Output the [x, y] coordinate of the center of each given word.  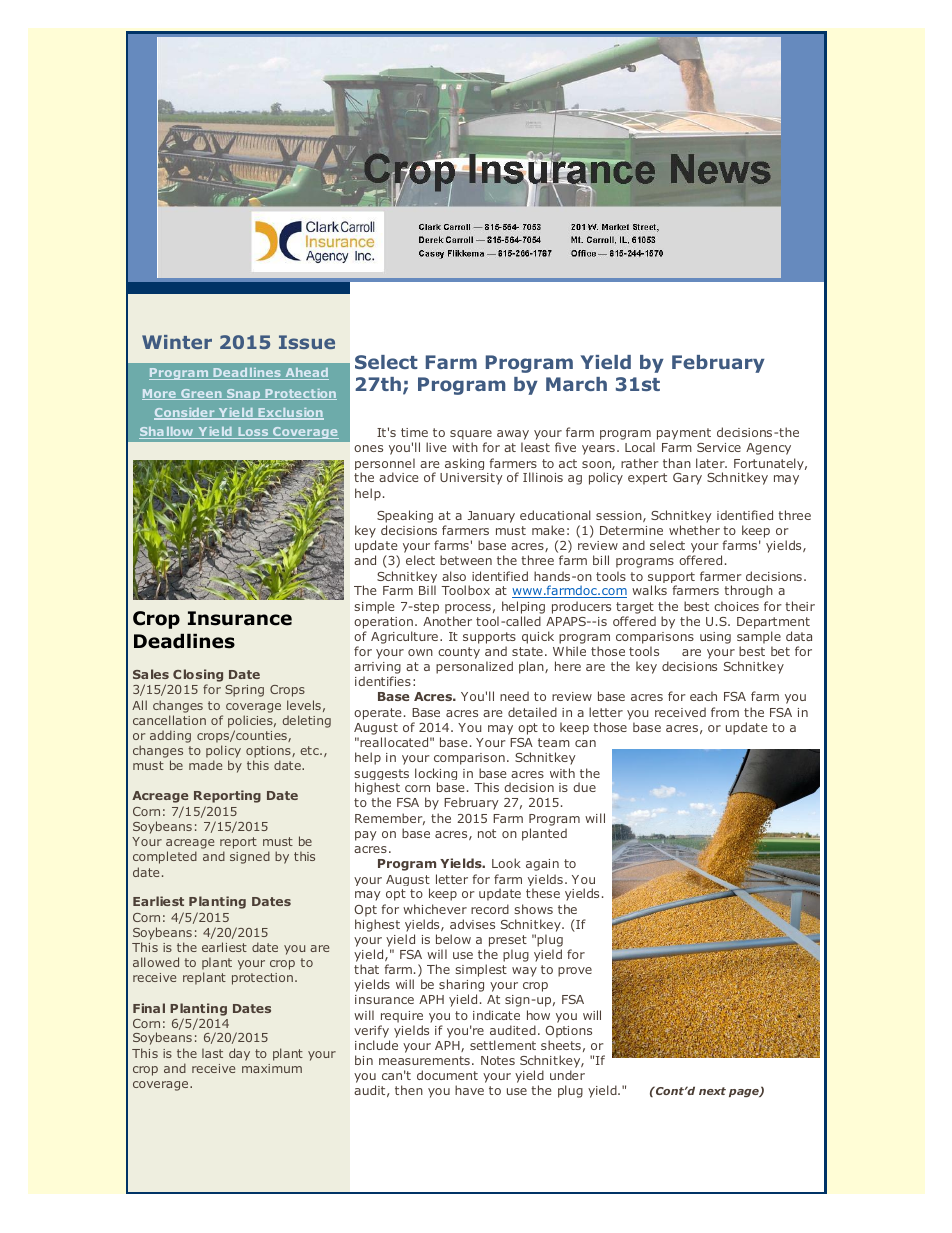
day [239, 1054]
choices [736, 606]
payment [684, 434]
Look [506, 863]
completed [165, 857]
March [576, 384]
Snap [244, 394]
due [584, 787]
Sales [151, 674]
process [468, 609]
